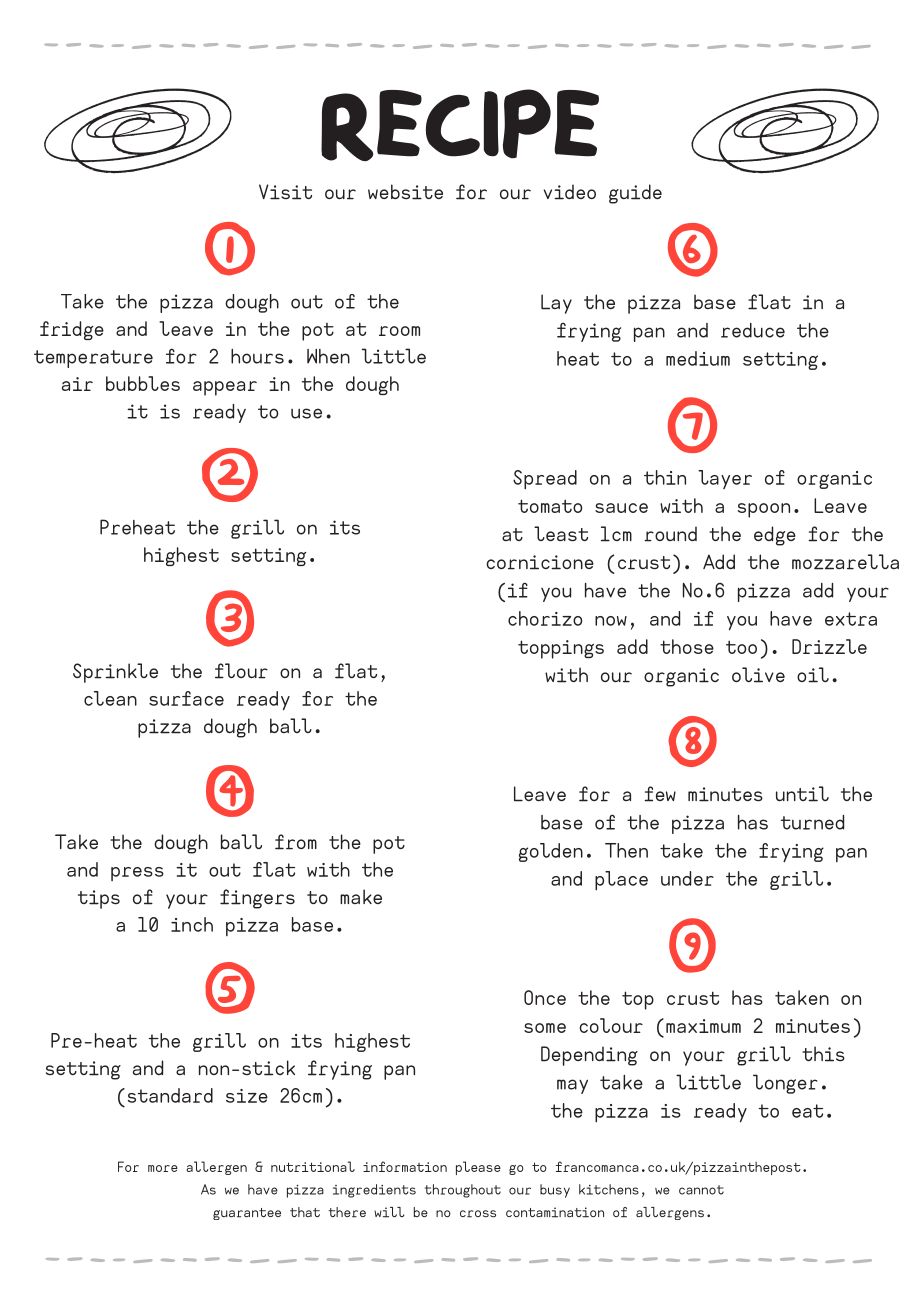 The image size is (923, 1309). I want to click on guide, so click(635, 194).
